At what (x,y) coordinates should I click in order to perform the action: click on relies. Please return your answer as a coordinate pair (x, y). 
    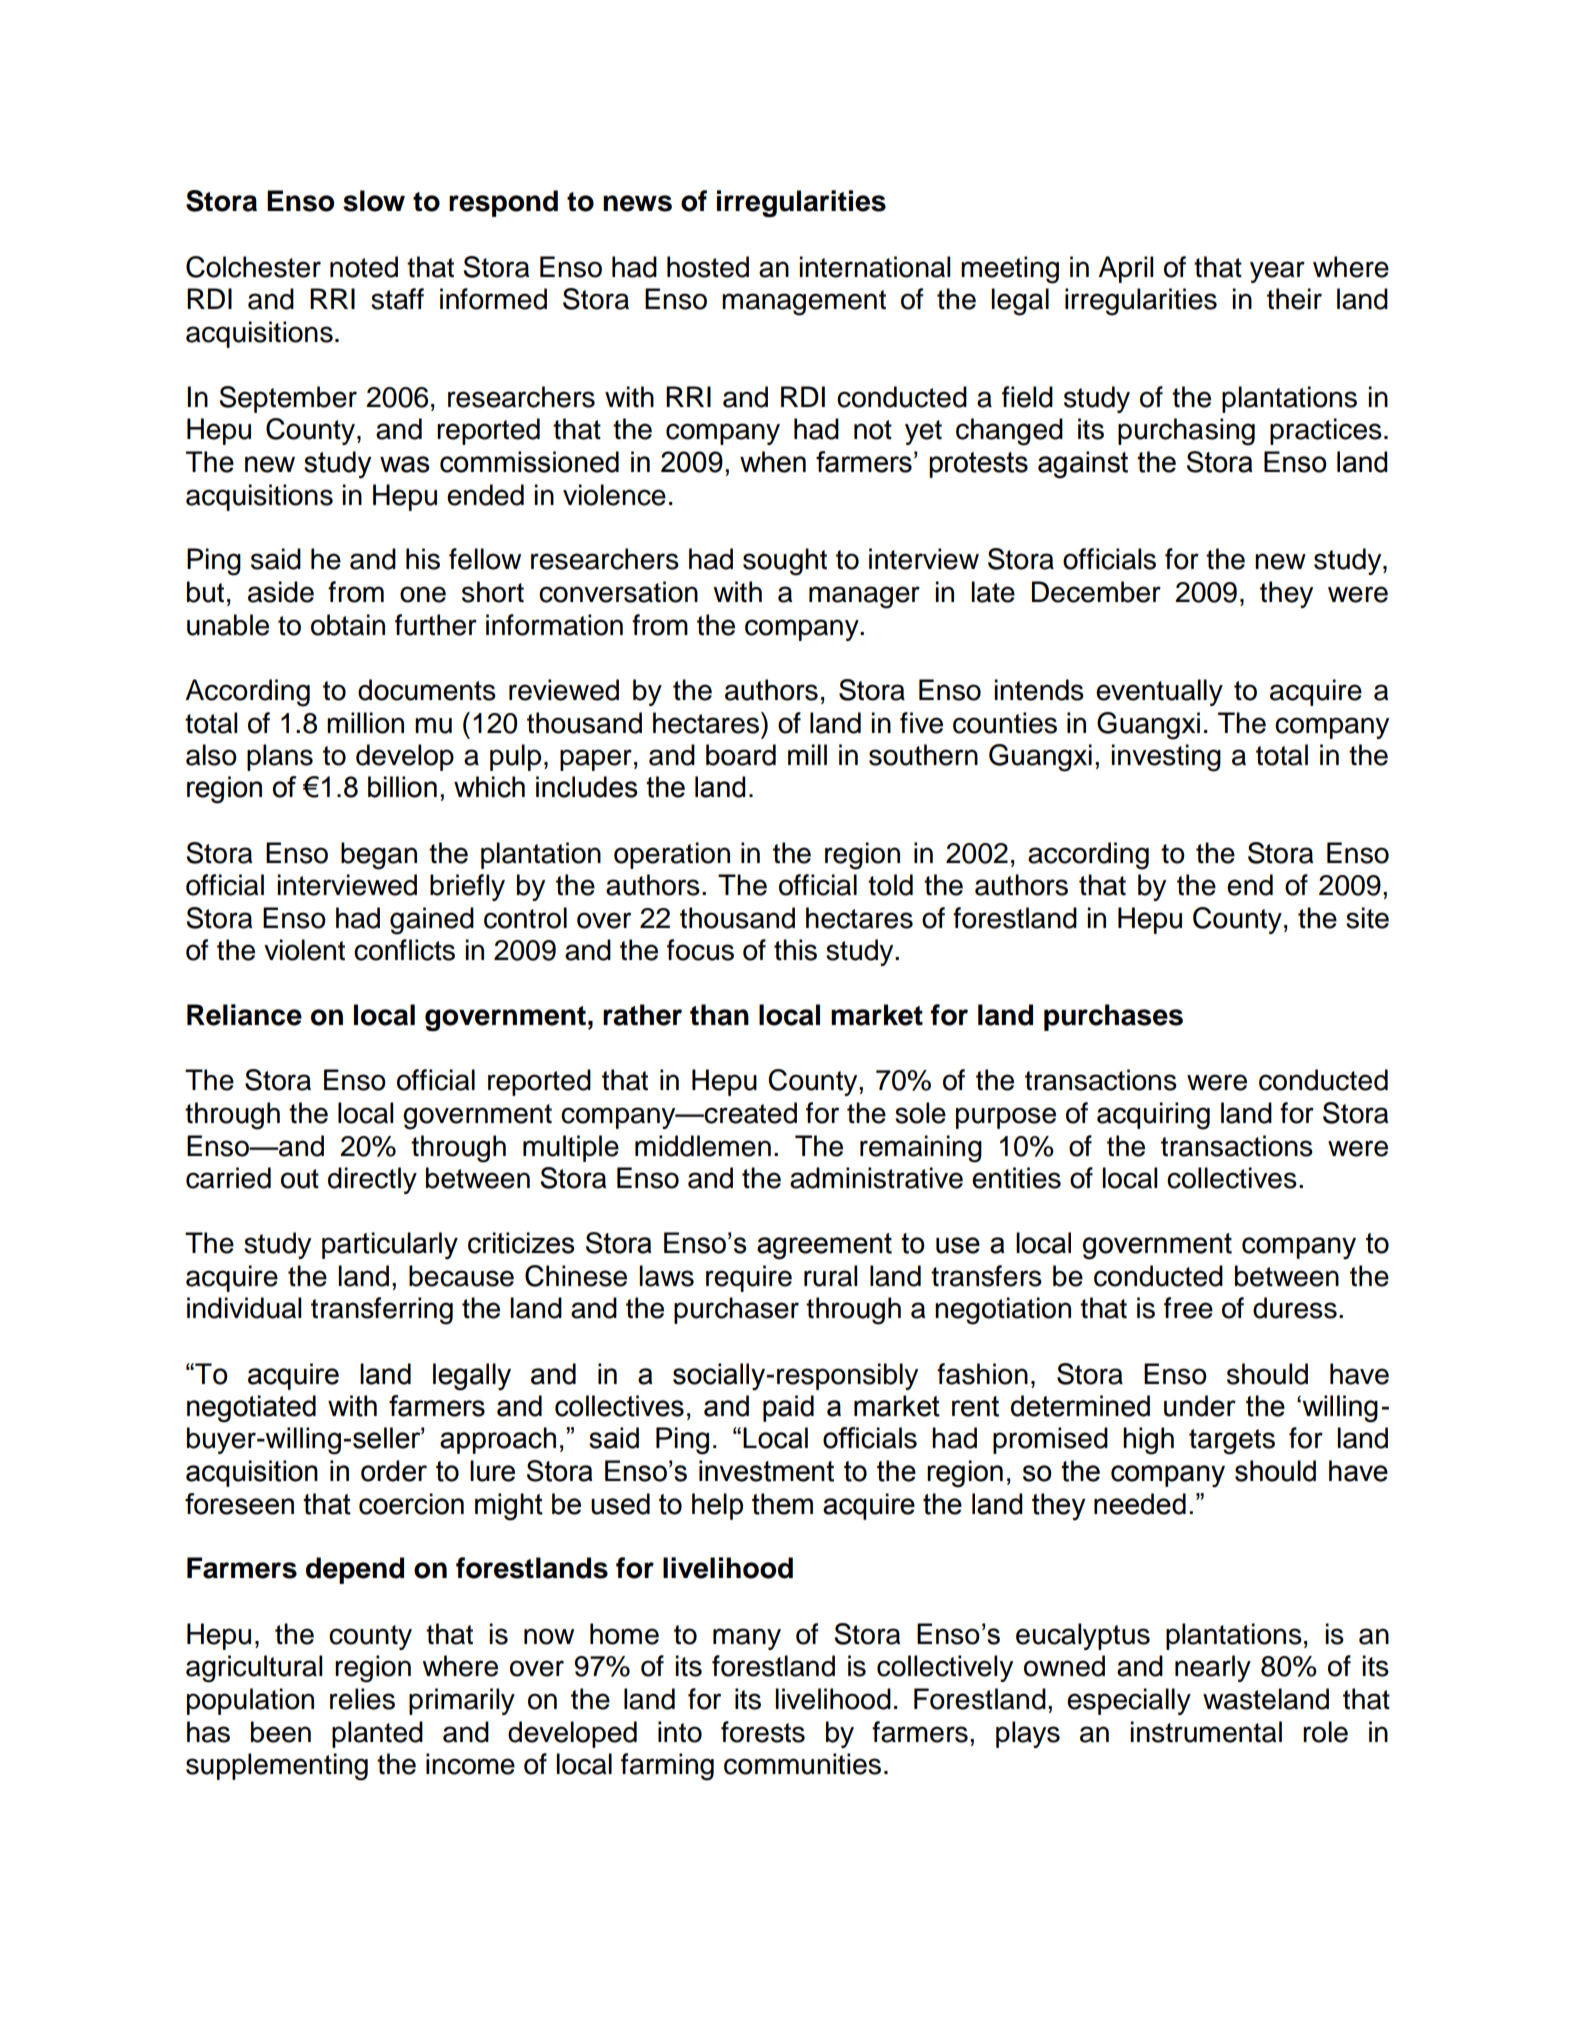
    Looking at the image, I should click on (362, 1699).
